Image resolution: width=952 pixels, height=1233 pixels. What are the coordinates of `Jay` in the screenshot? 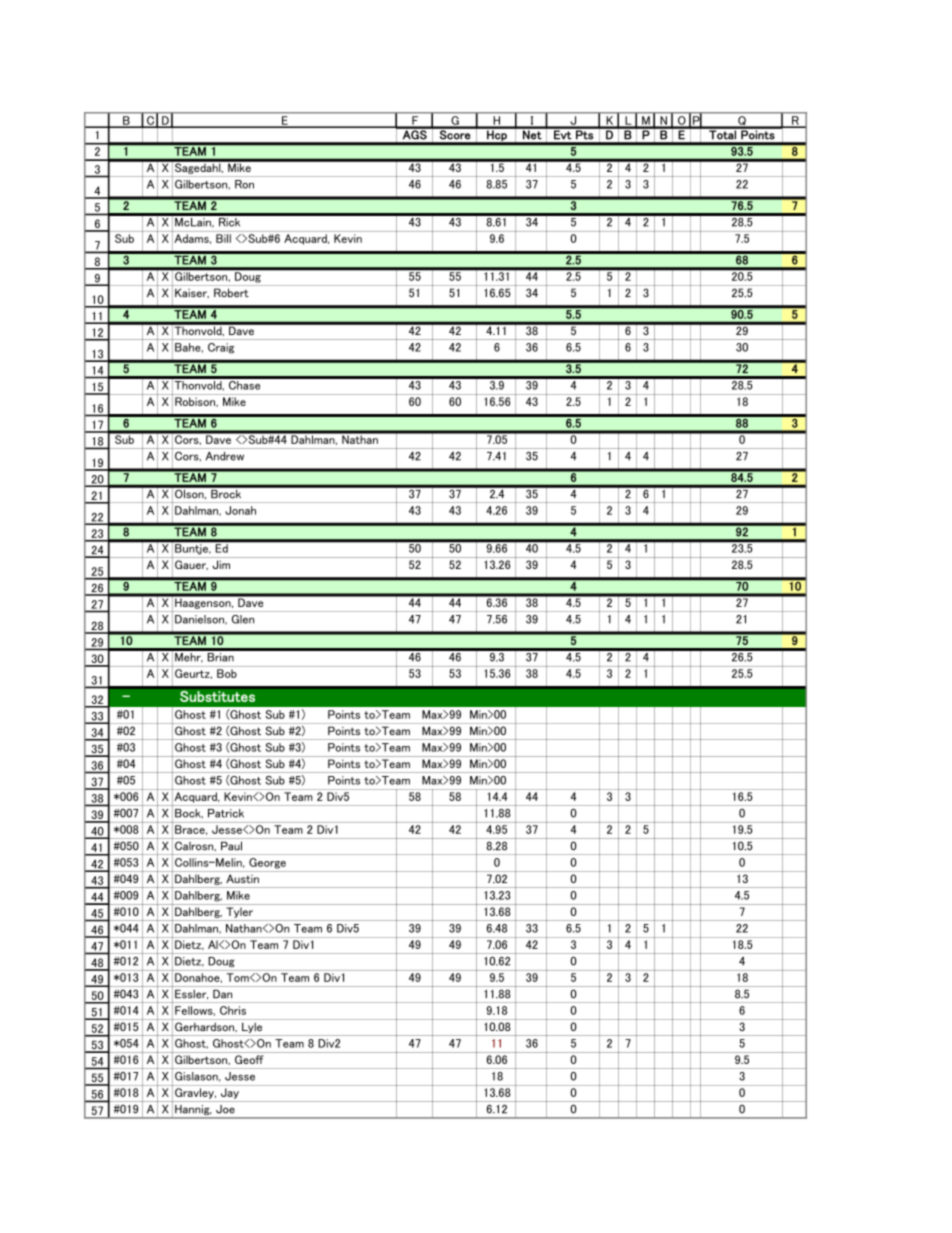 It's located at (230, 1093).
